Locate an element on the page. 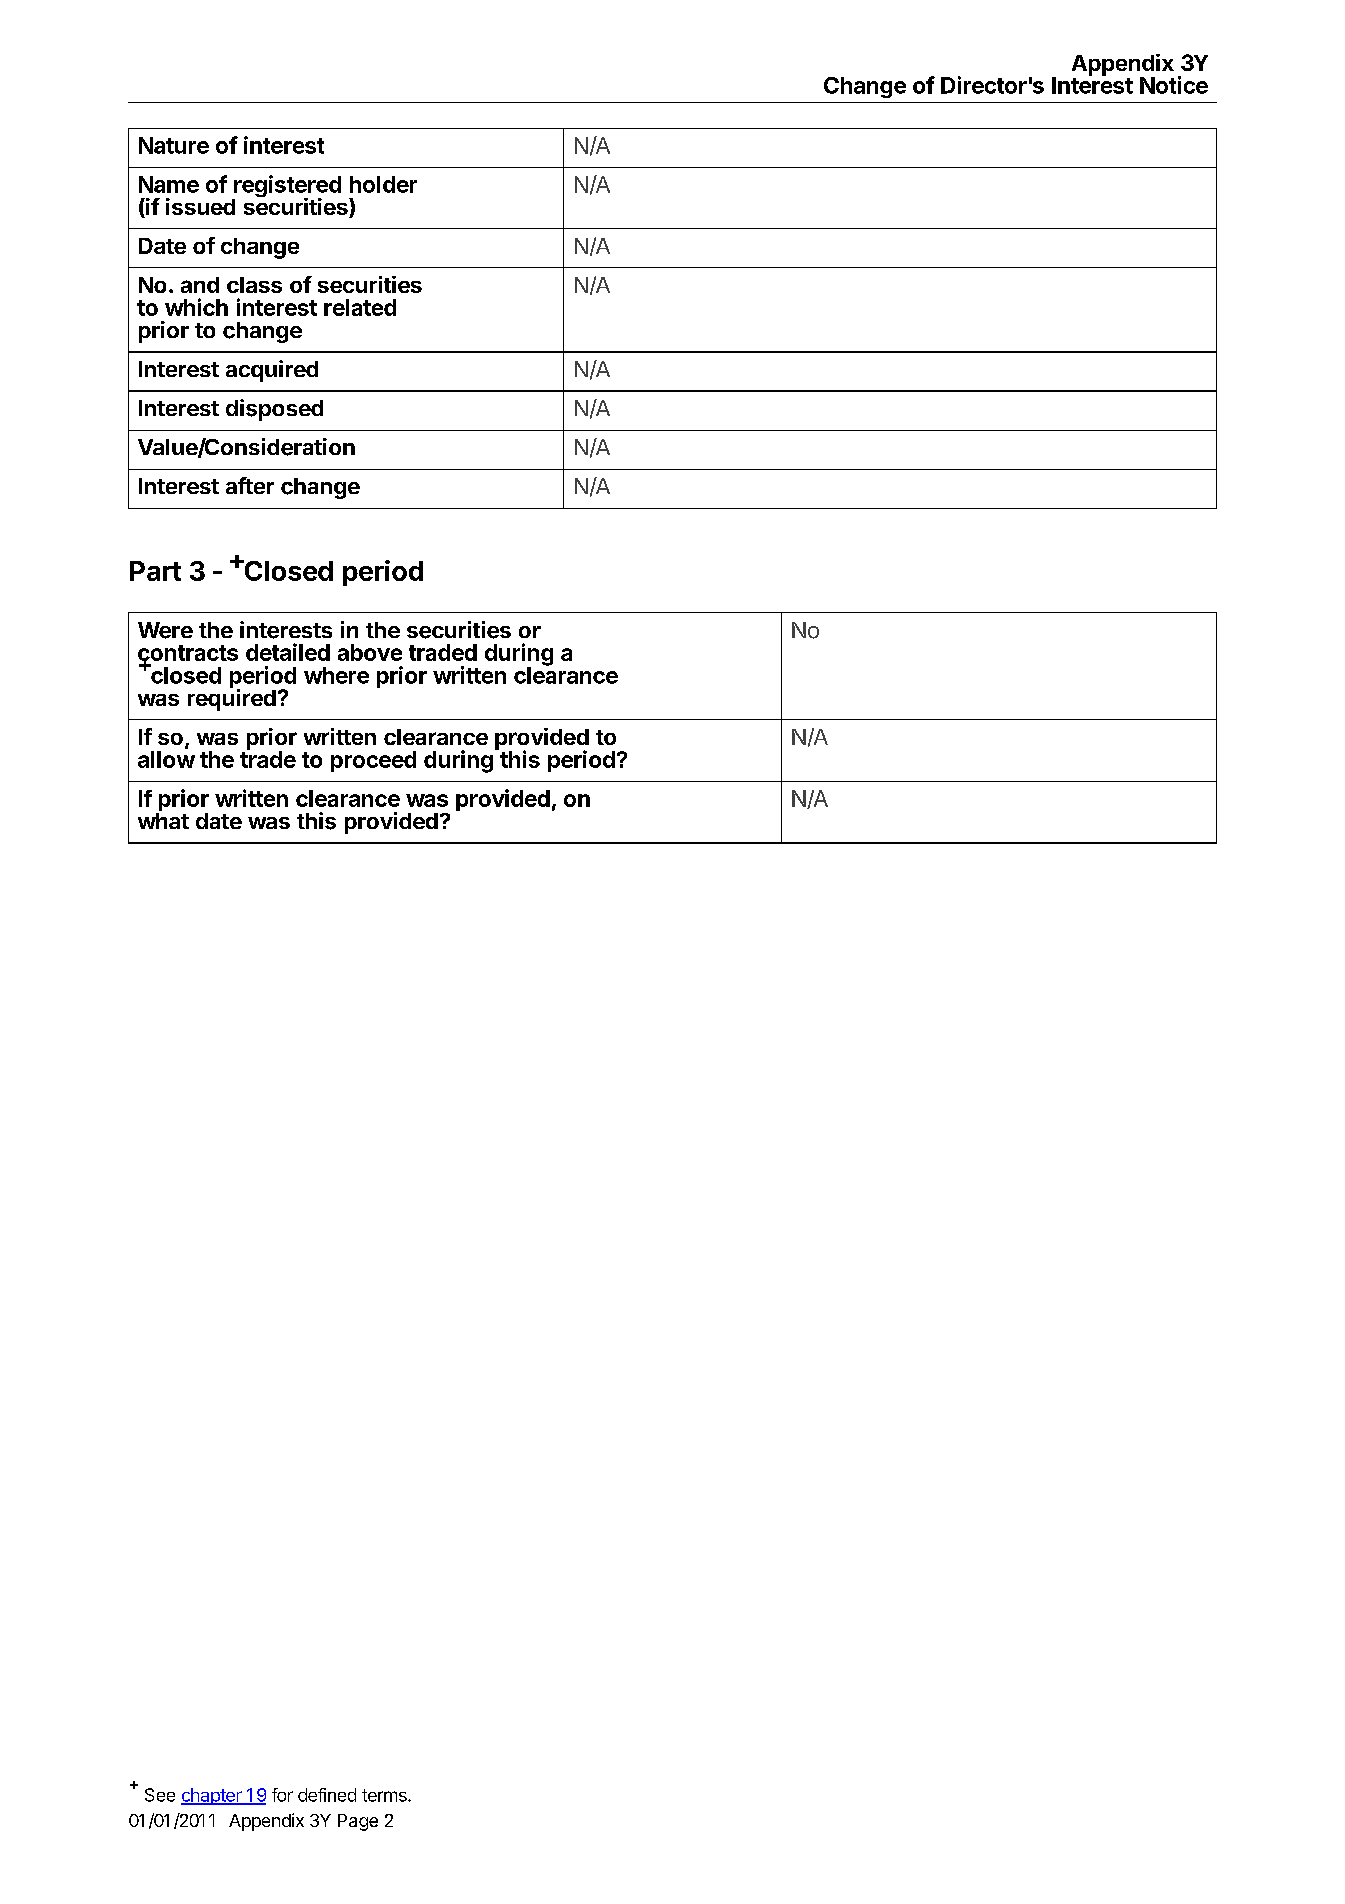 The width and height of the document is (1345, 1904). holder is located at coordinates (383, 184).
